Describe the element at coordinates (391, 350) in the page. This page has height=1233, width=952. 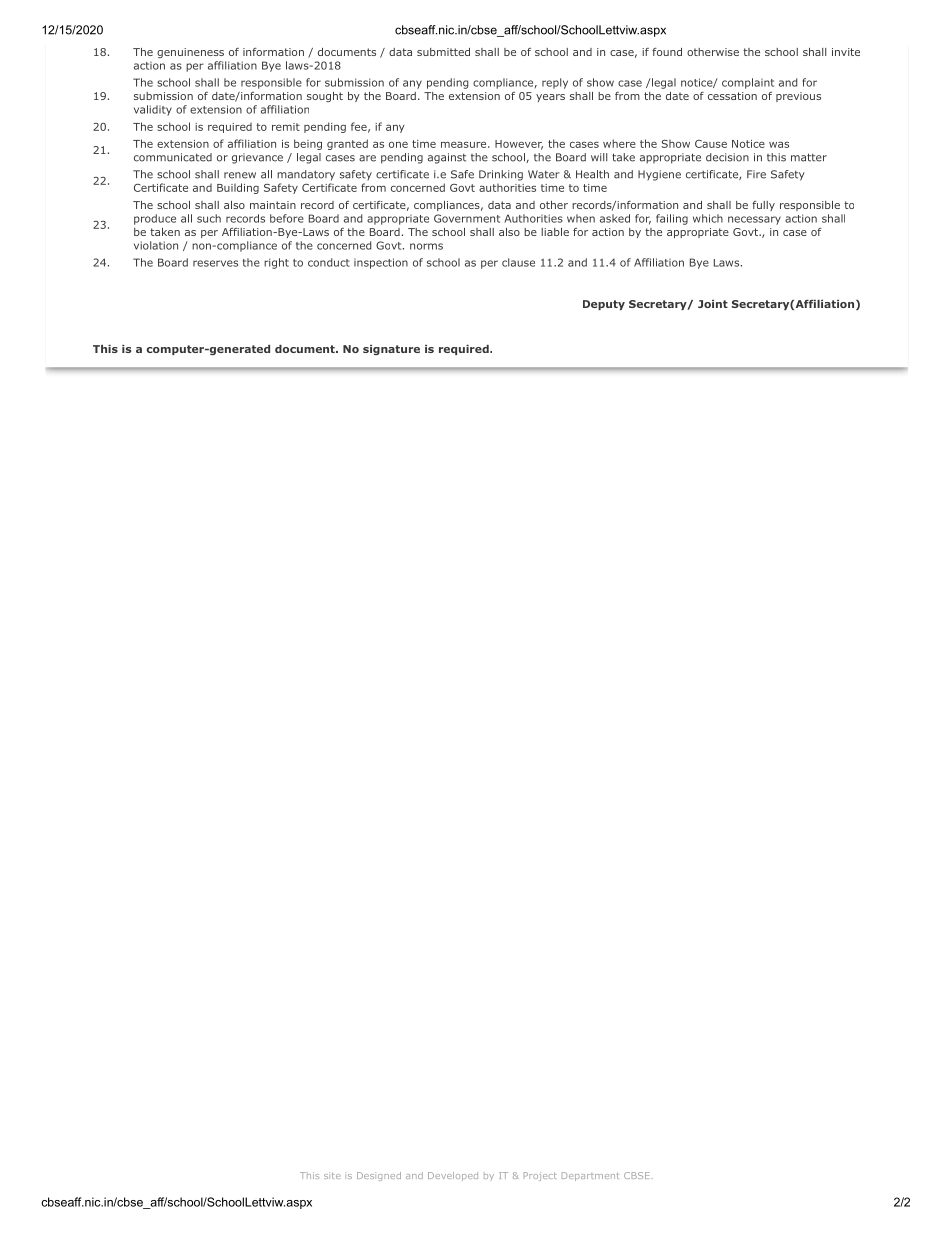
I see `signature` at that location.
